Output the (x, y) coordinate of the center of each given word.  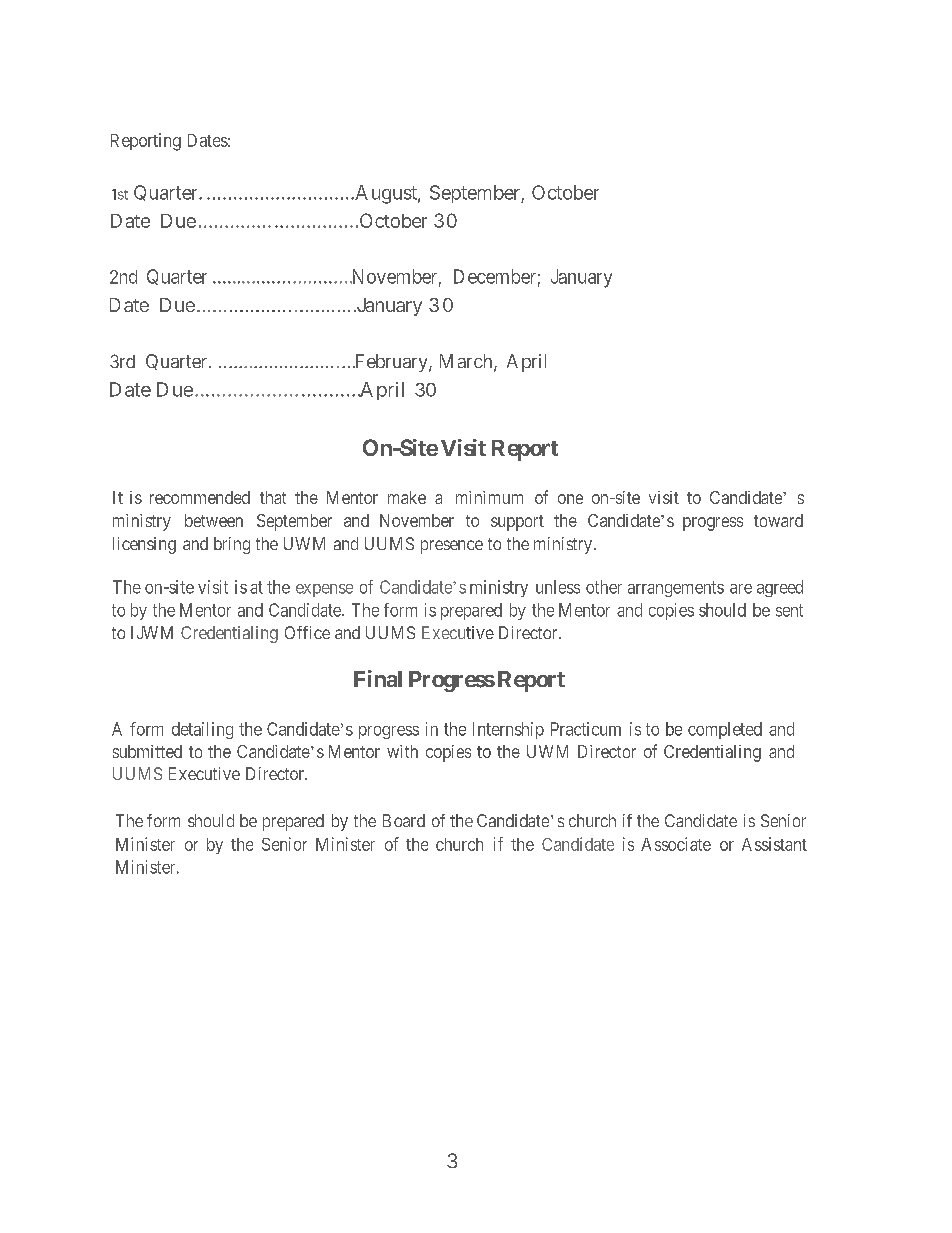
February (391, 363)
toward (778, 520)
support (517, 523)
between (214, 520)
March (467, 362)
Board (404, 820)
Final (378, 678)
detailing (202, 730)
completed (725, 730)
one (570, 499)
